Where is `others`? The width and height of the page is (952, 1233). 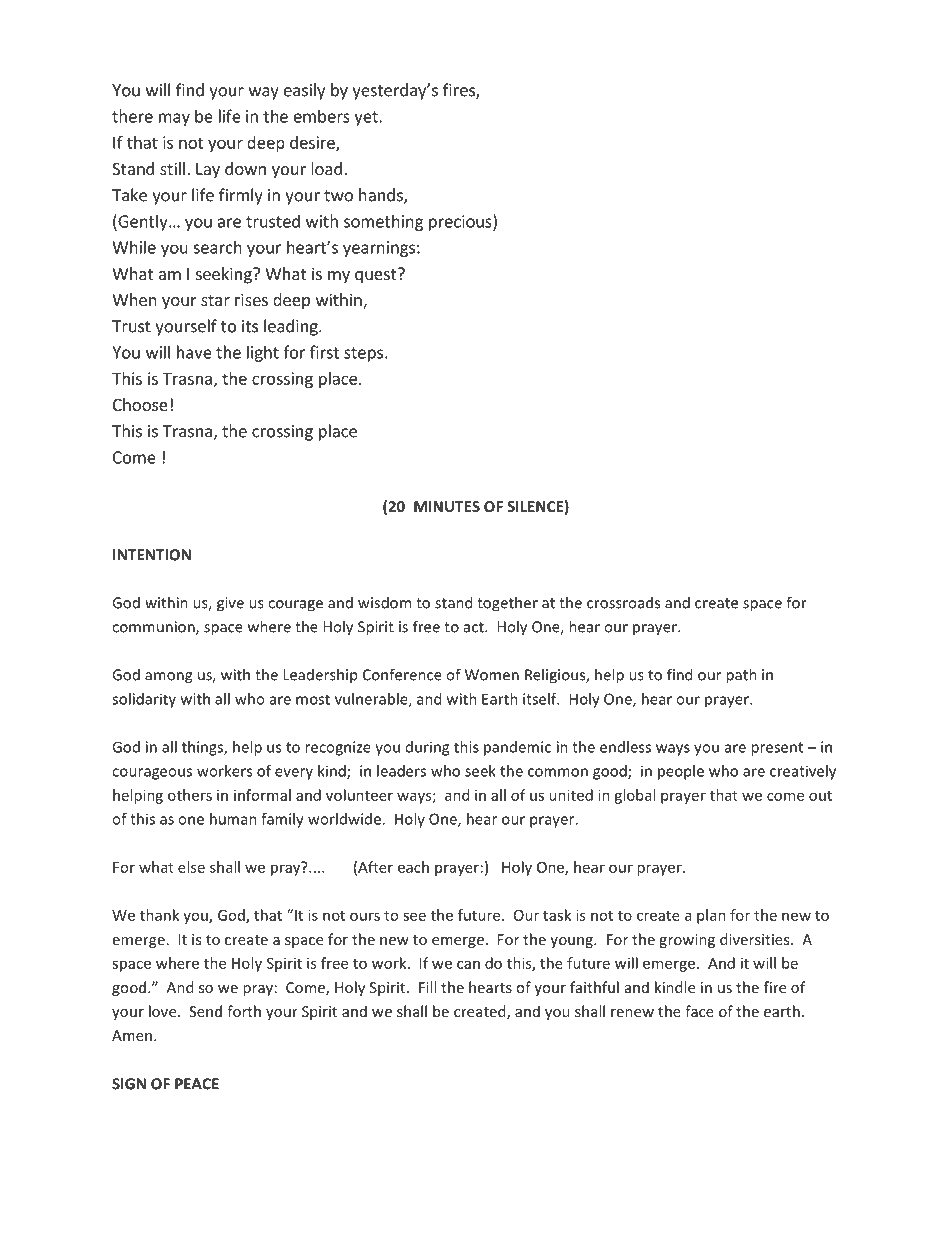
others is located at coordinates (190, 795).
